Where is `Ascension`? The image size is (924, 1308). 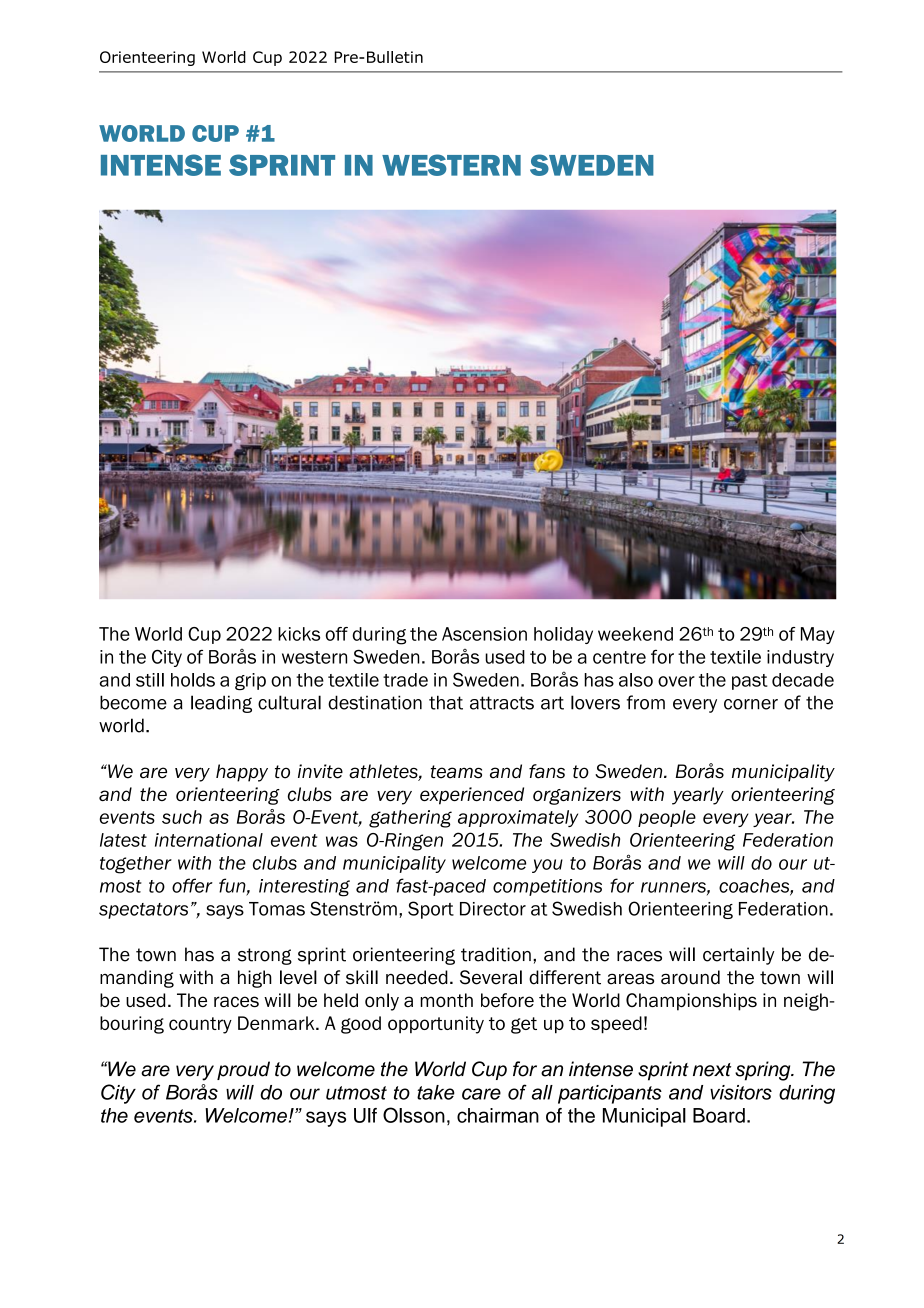 Ascension is located at coordinates (484, 634).
